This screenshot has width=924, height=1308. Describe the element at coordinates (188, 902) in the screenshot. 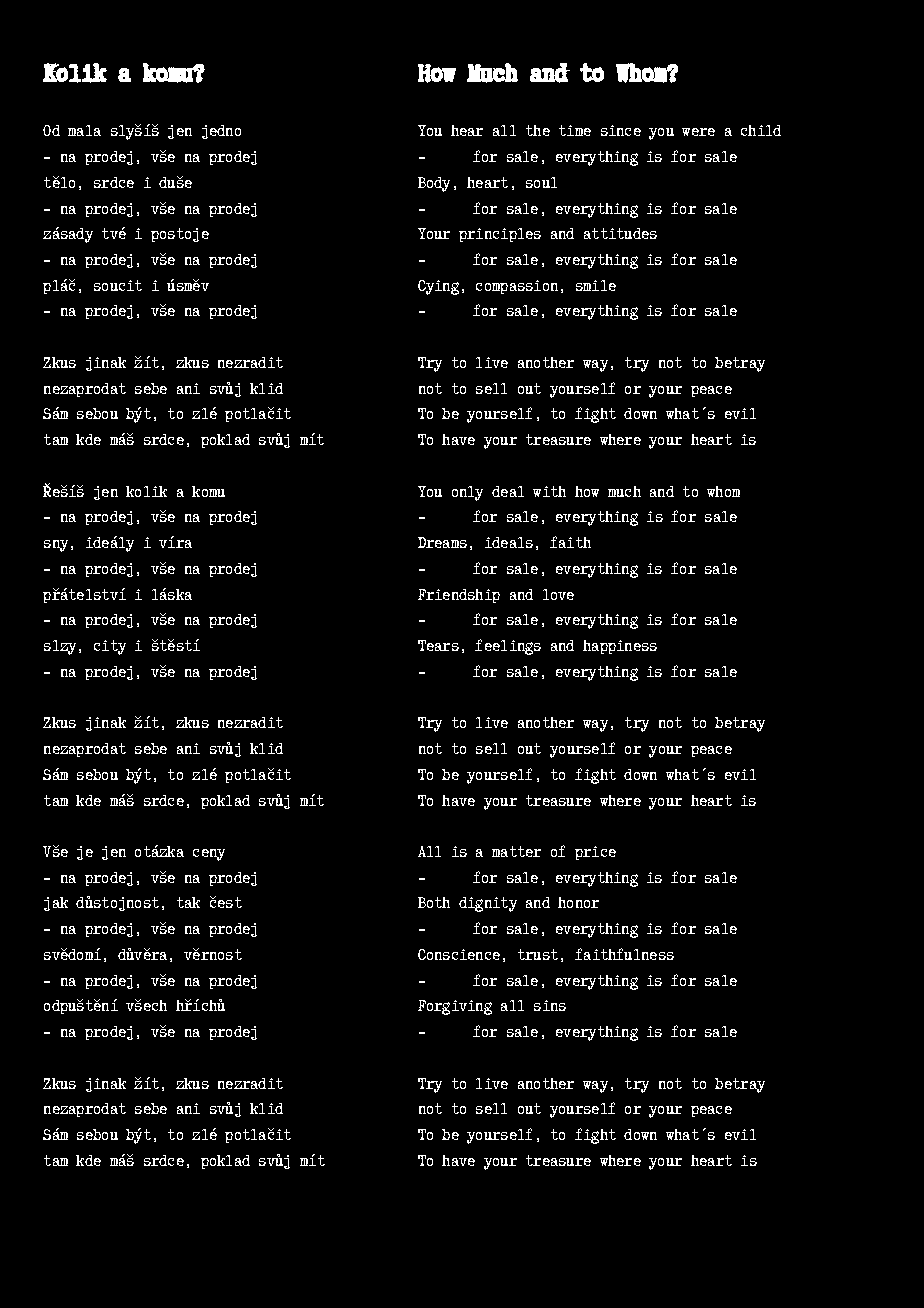

I see `tak` at that location.
